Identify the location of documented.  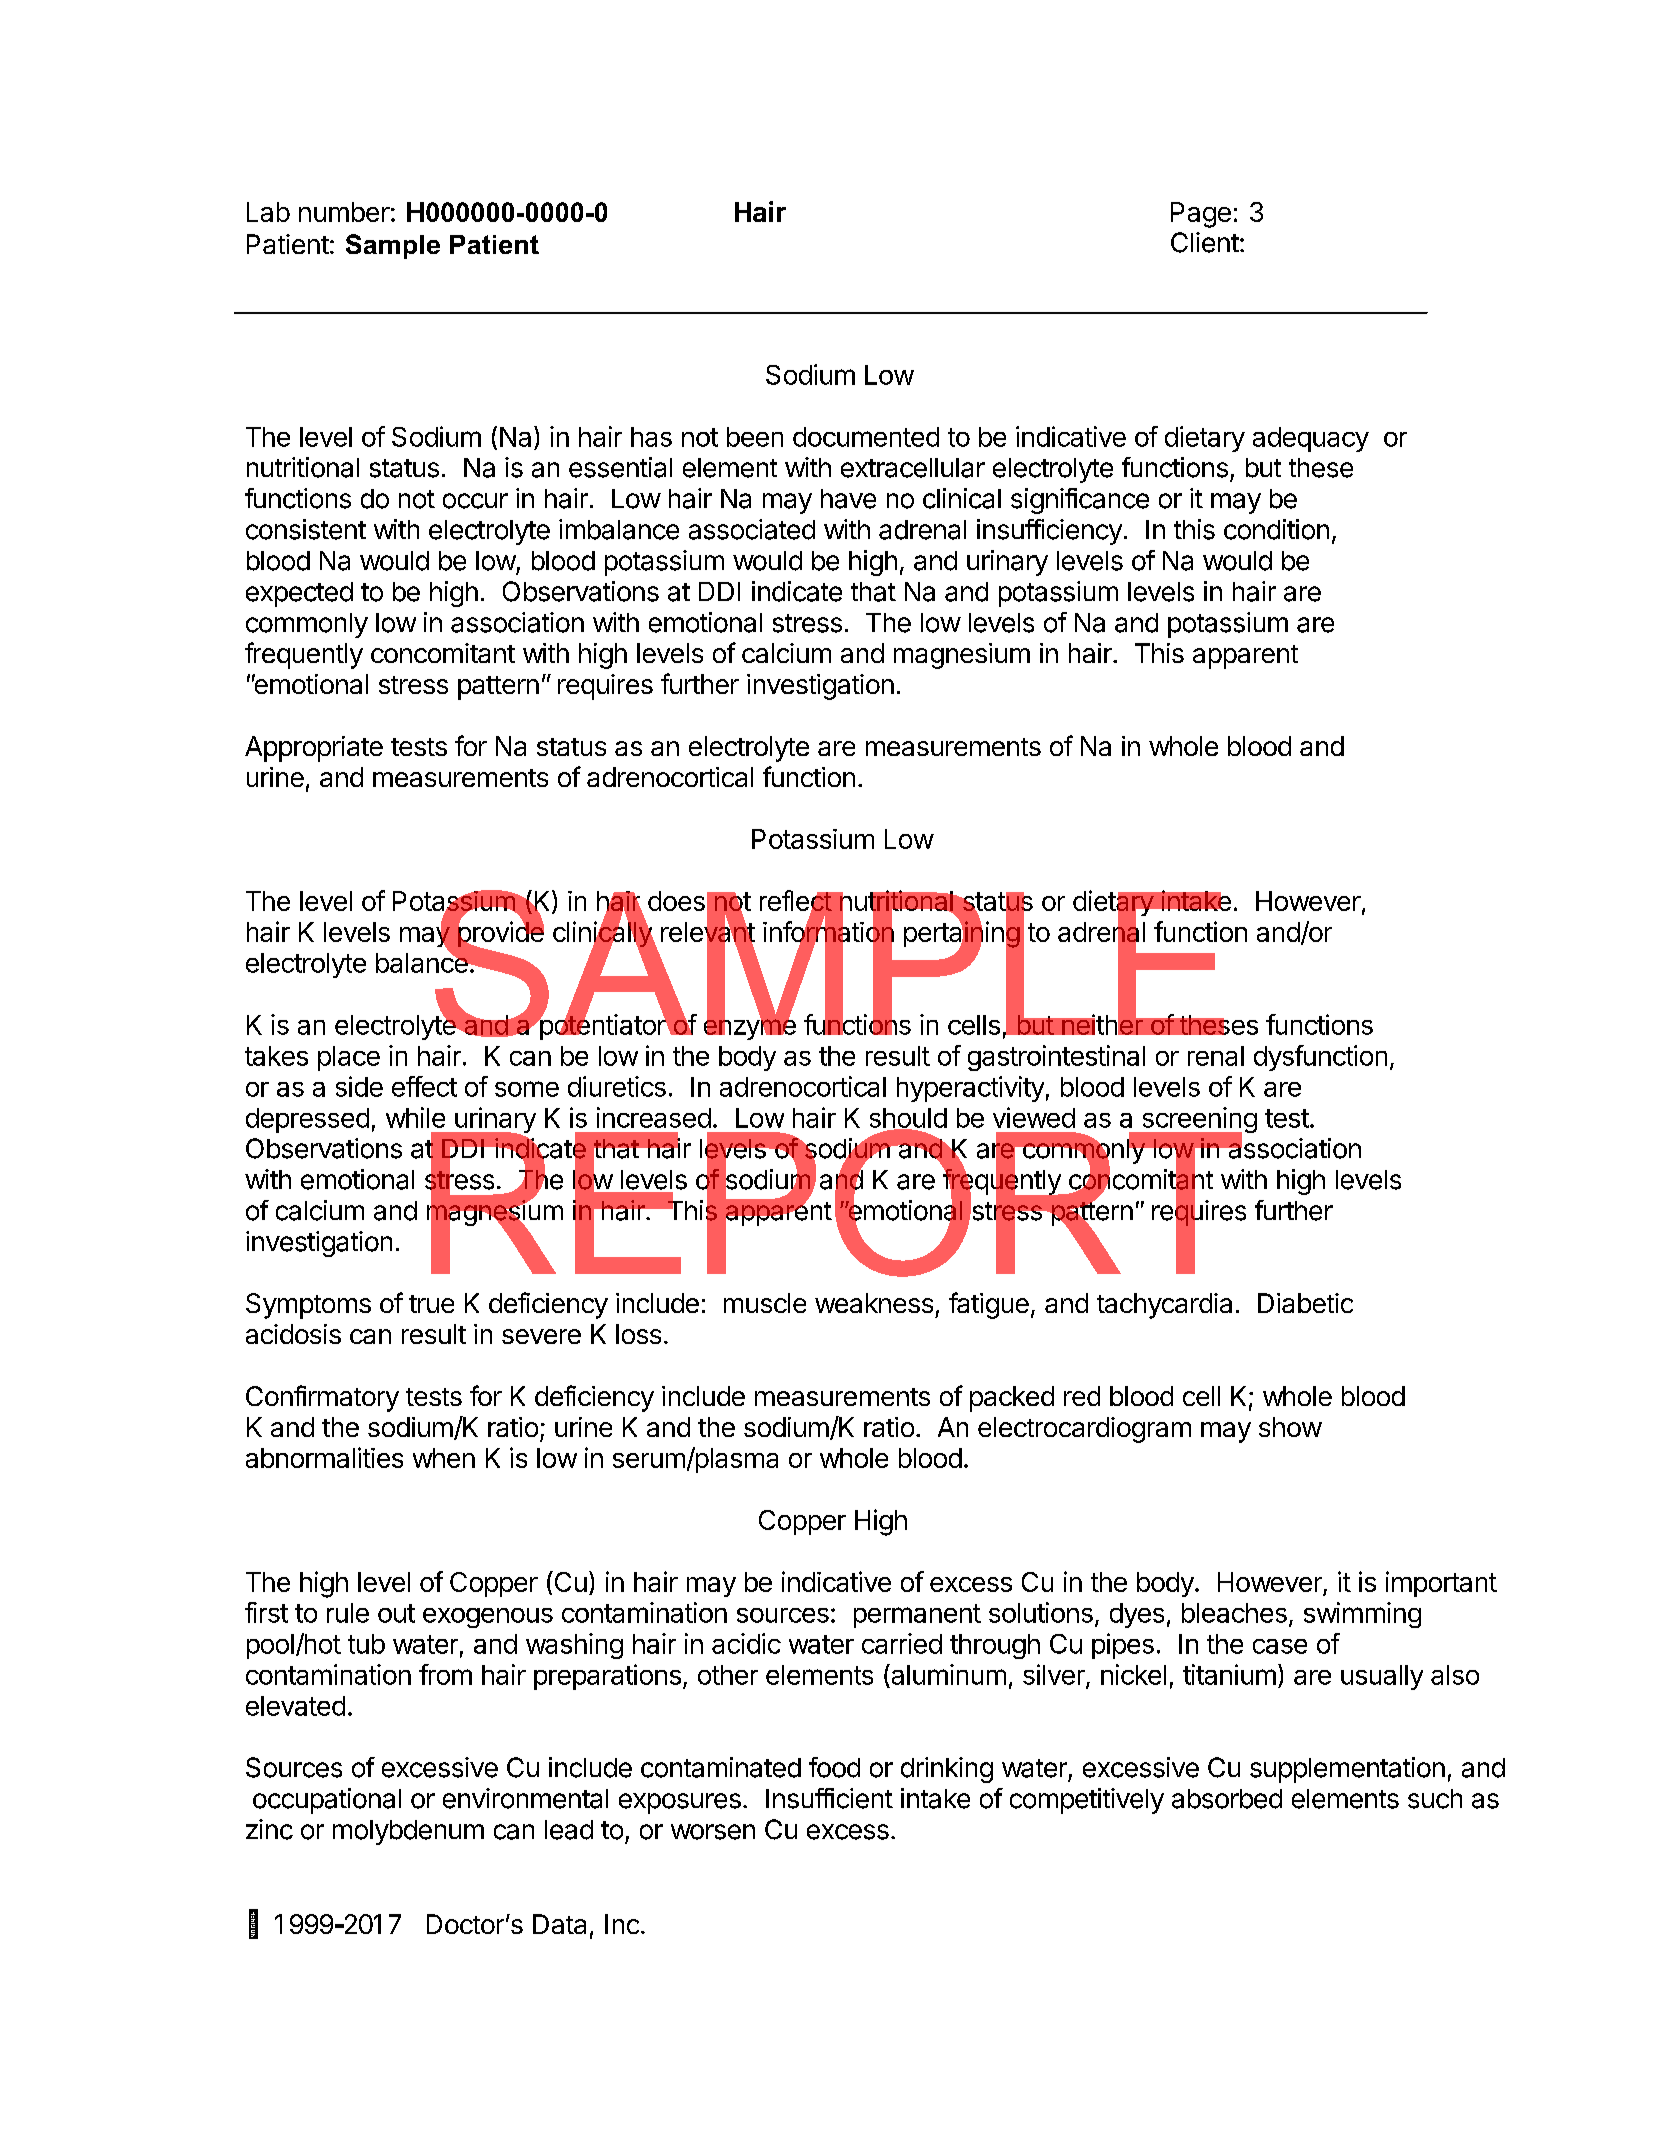
(866, 437).
